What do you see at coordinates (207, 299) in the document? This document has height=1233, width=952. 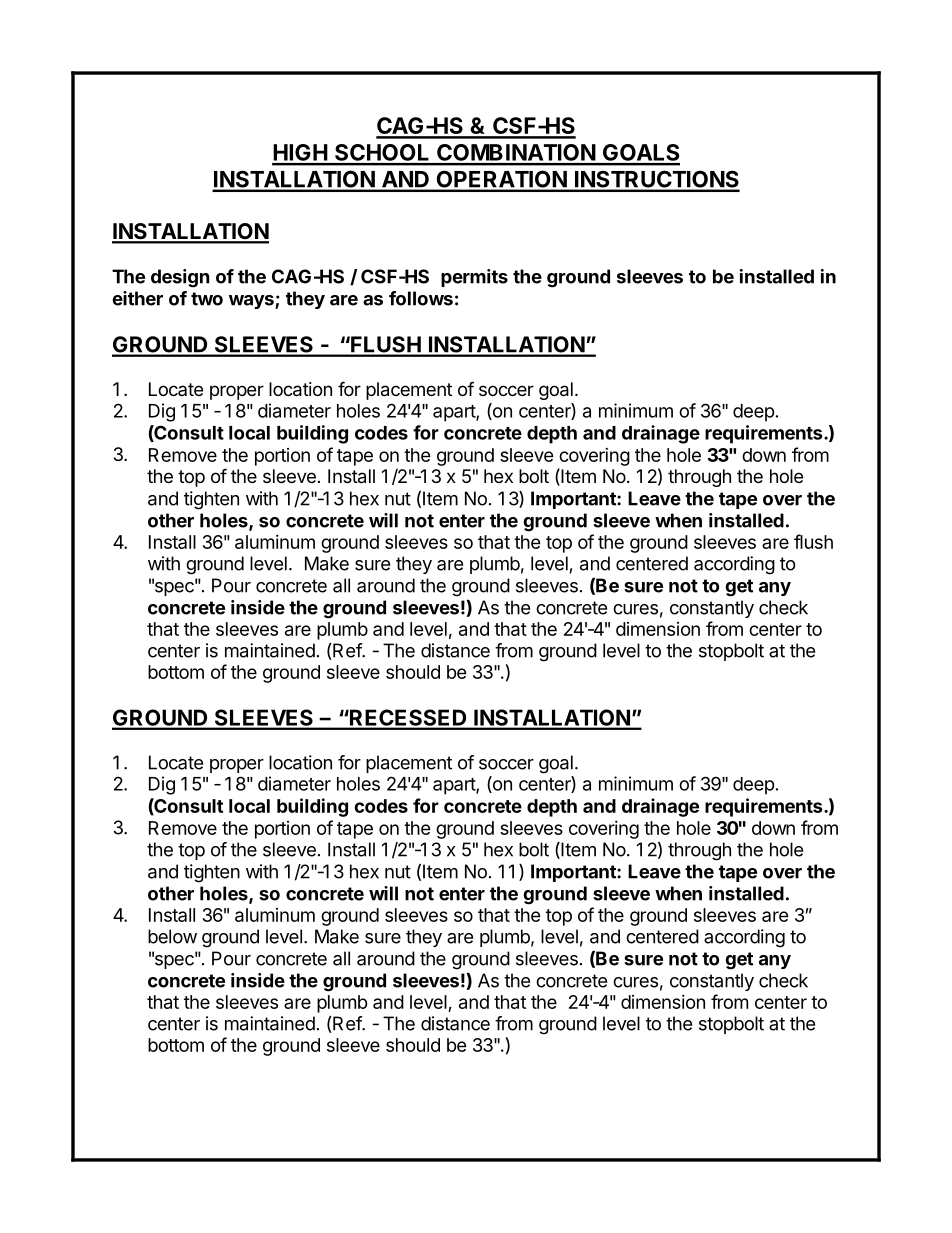 I see `two` at bounding box center [207, 299].
